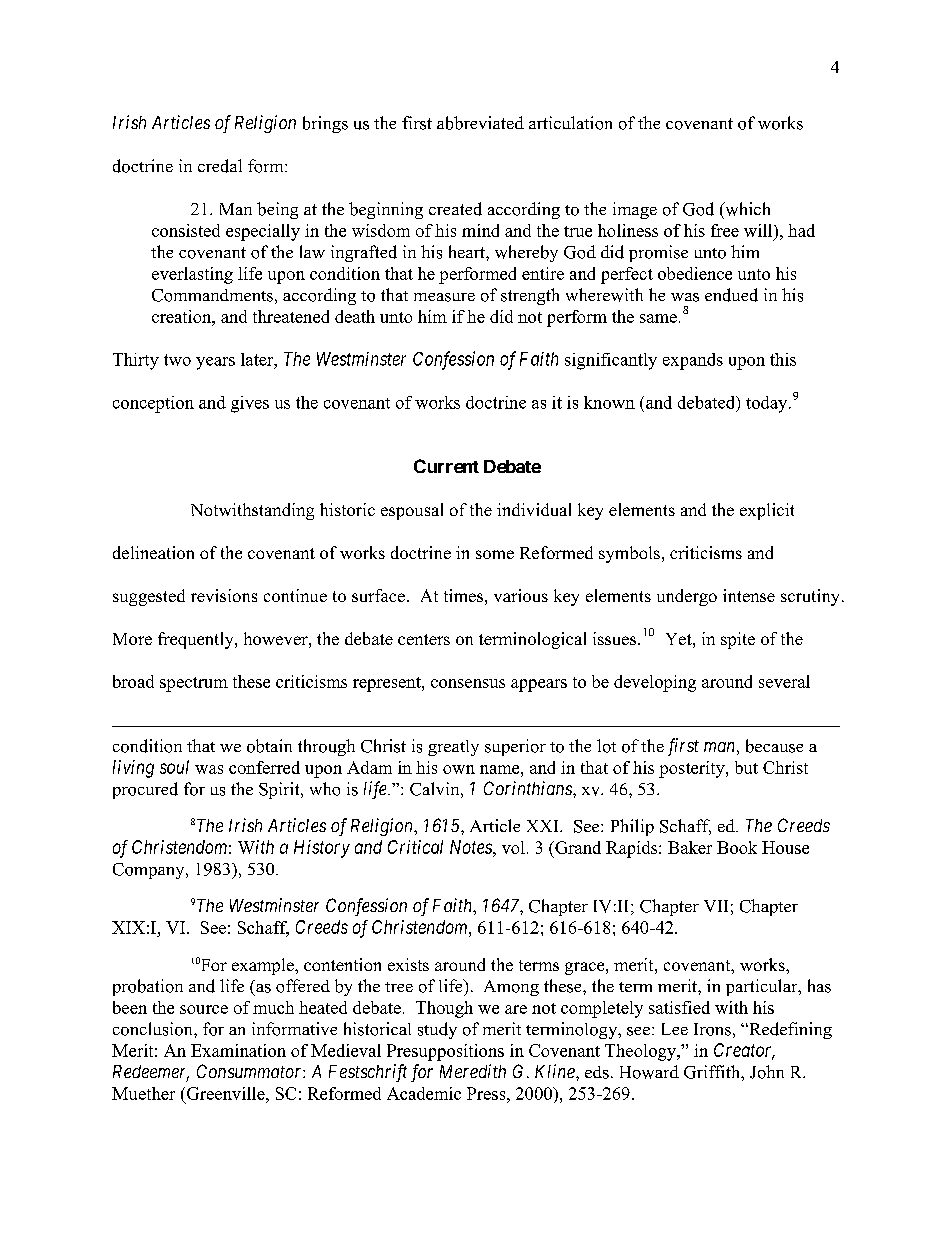  What do you see at coordinates (224, 595) in the screenshot?
I see `revisions` at bounding box center [224, 595].
